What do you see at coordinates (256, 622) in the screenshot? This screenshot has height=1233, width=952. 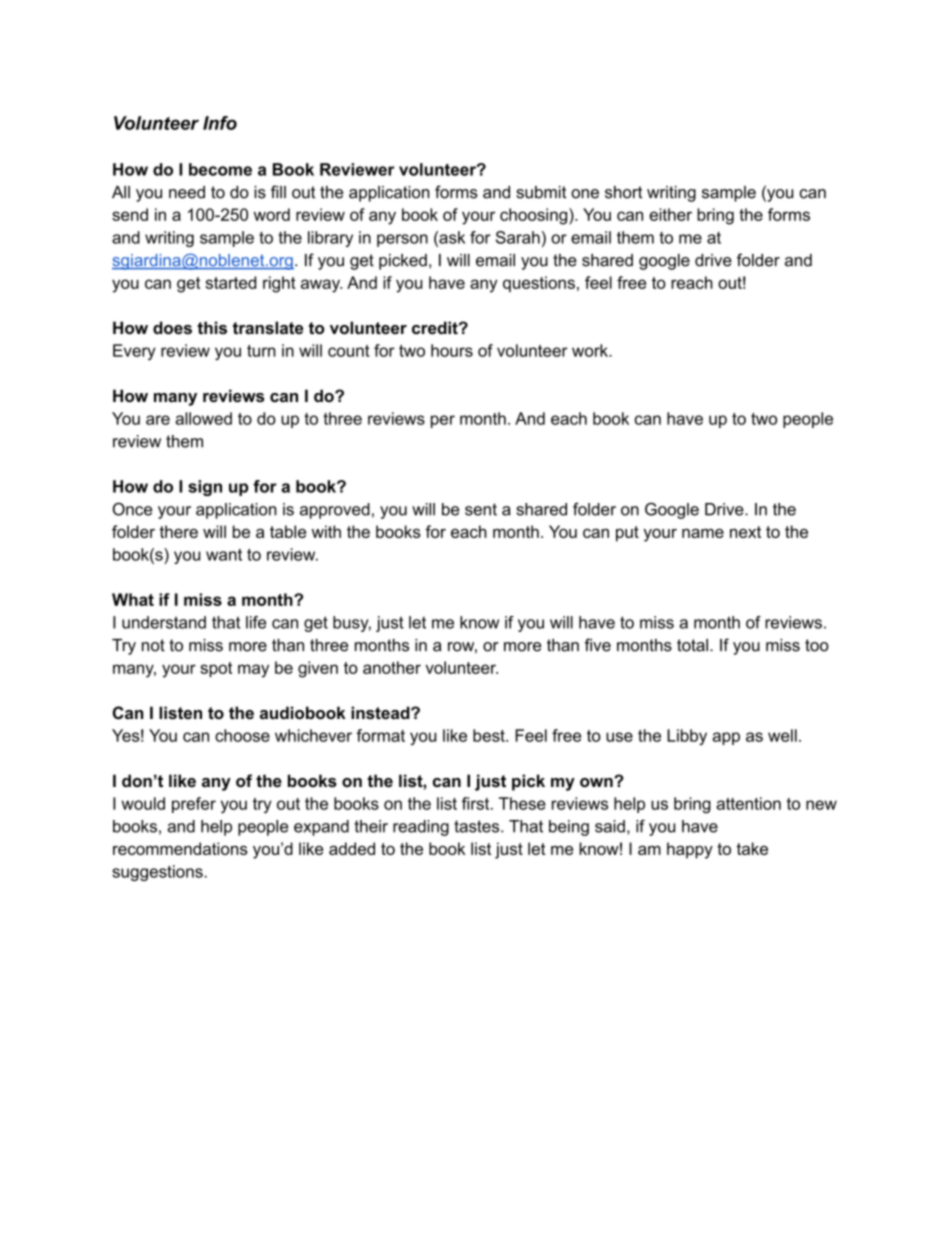 I see `life` at bounding box center [256, 622].
